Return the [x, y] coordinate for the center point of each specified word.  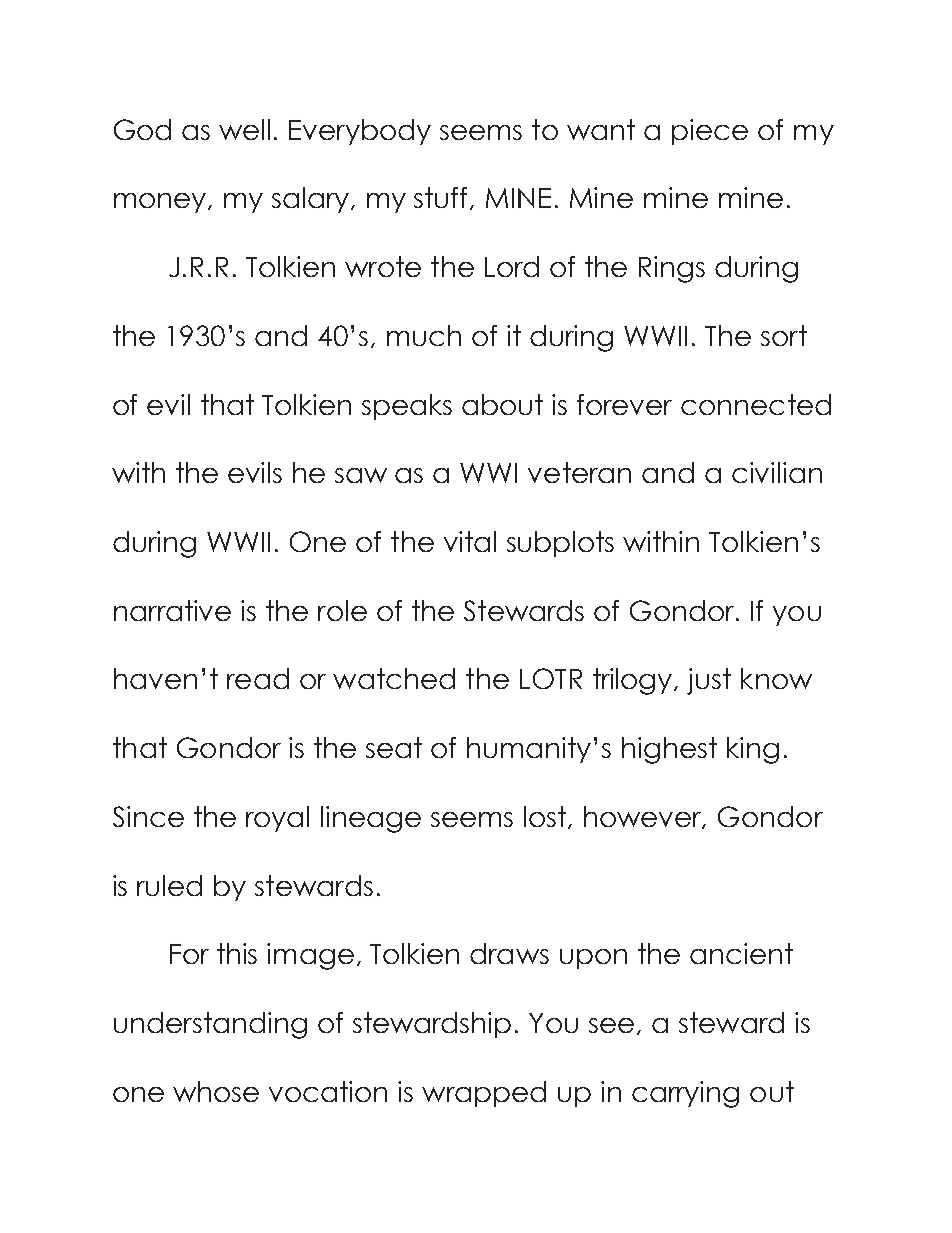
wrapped [484, 1094]
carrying [685, 1094]
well [244, 129]
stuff [442, 198]
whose [216, 1091]
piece [710, 132]
